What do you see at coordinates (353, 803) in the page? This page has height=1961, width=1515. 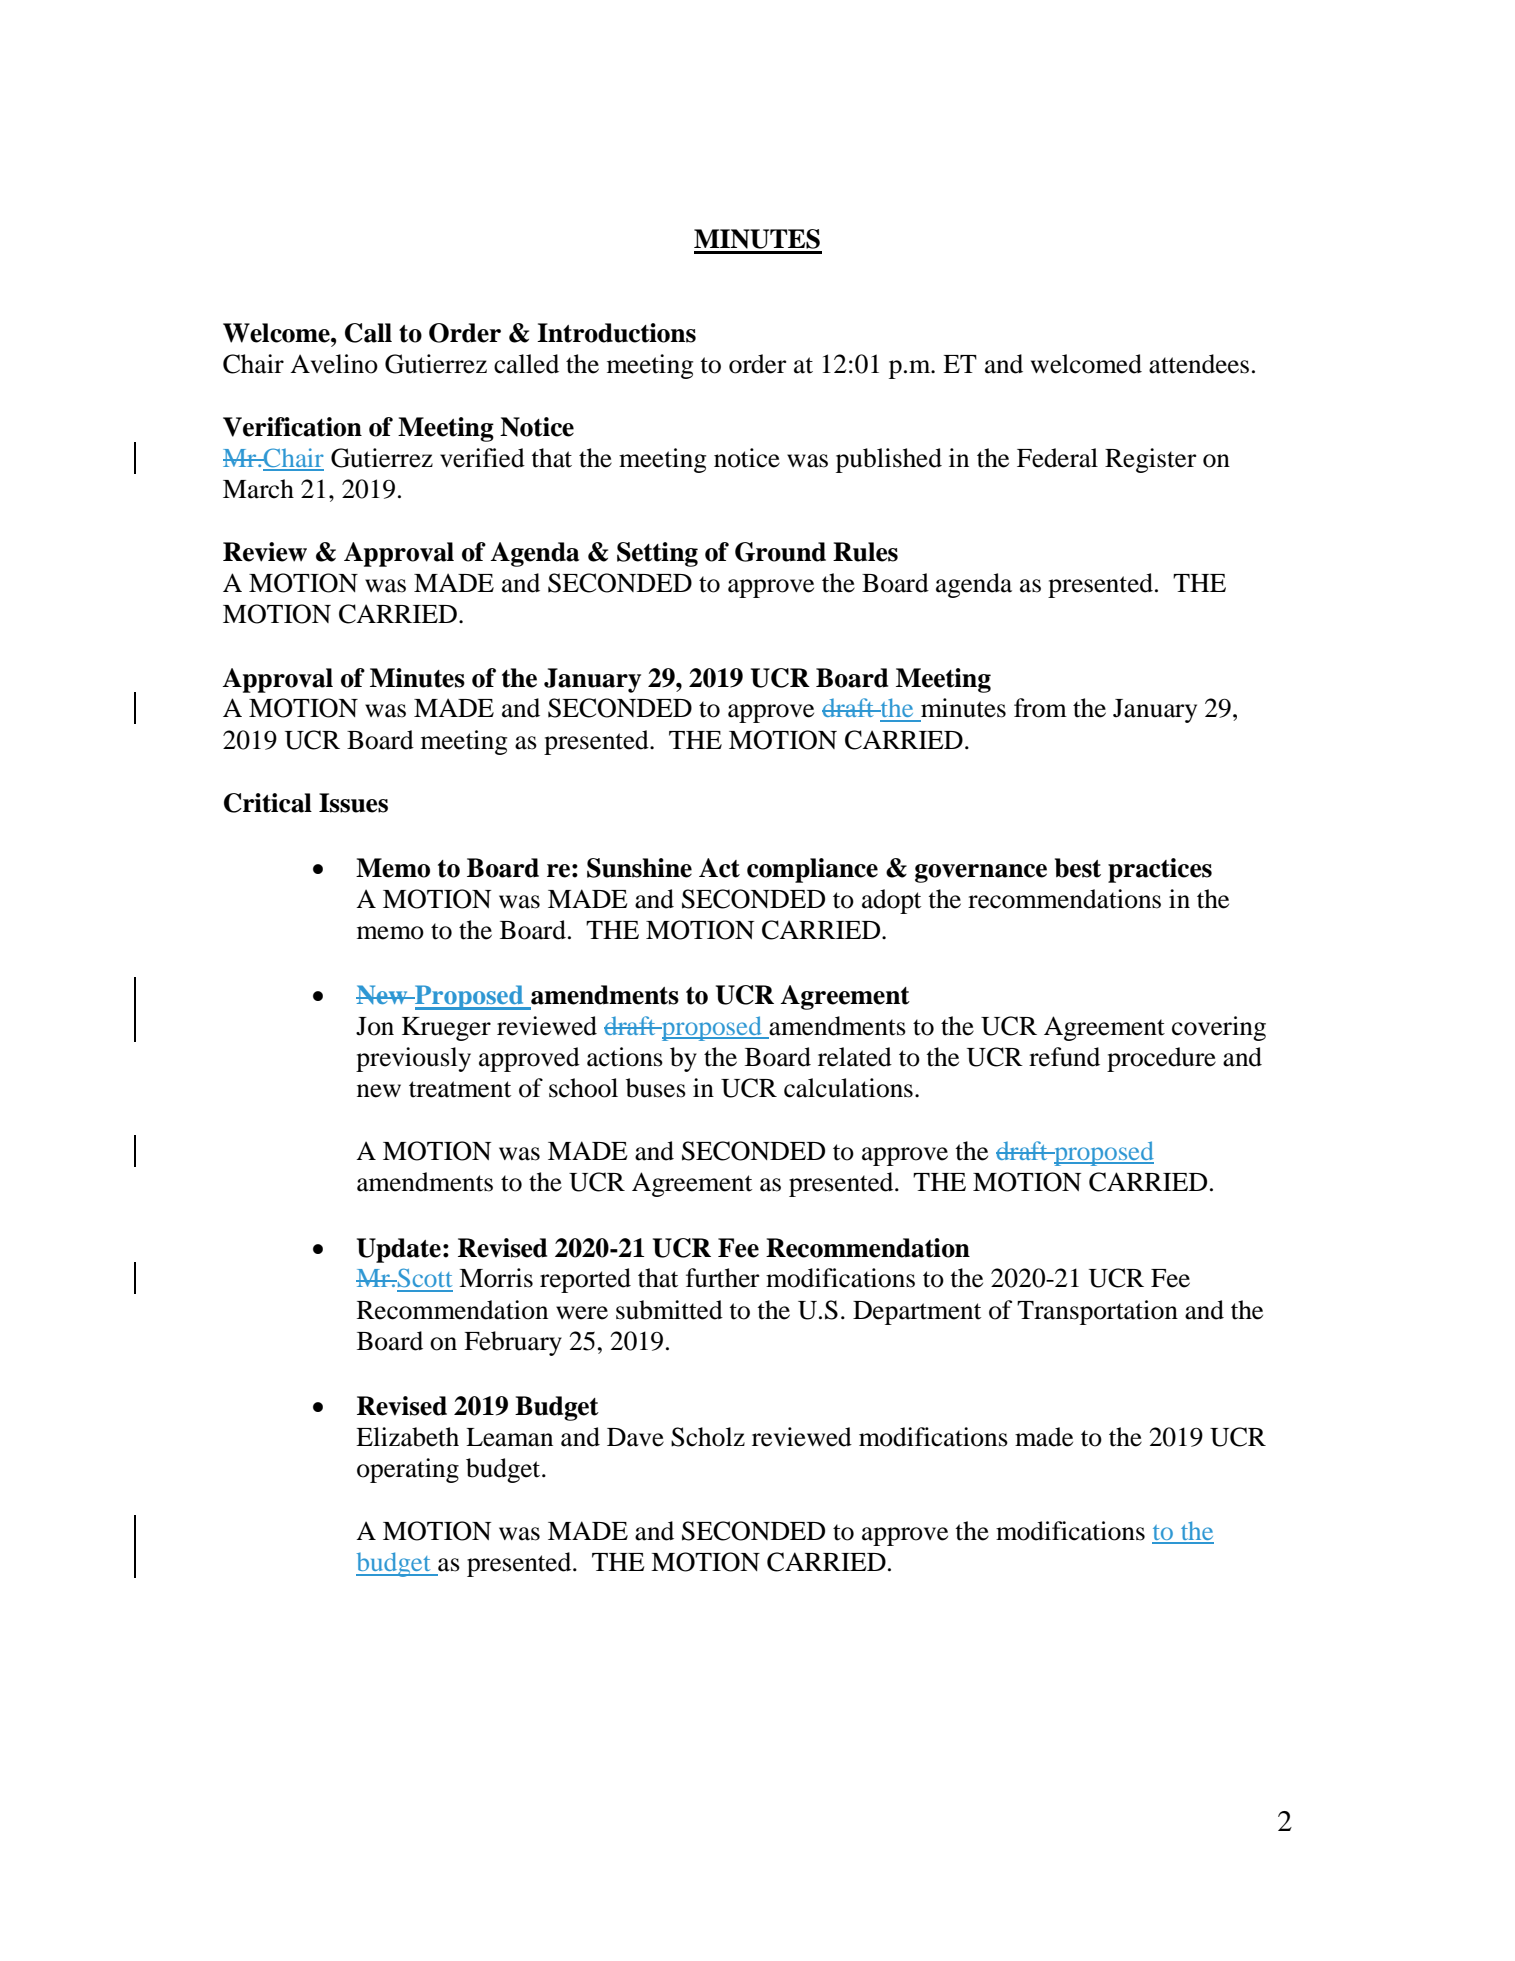 I see `Issues` at bounding box center [353, 803].
